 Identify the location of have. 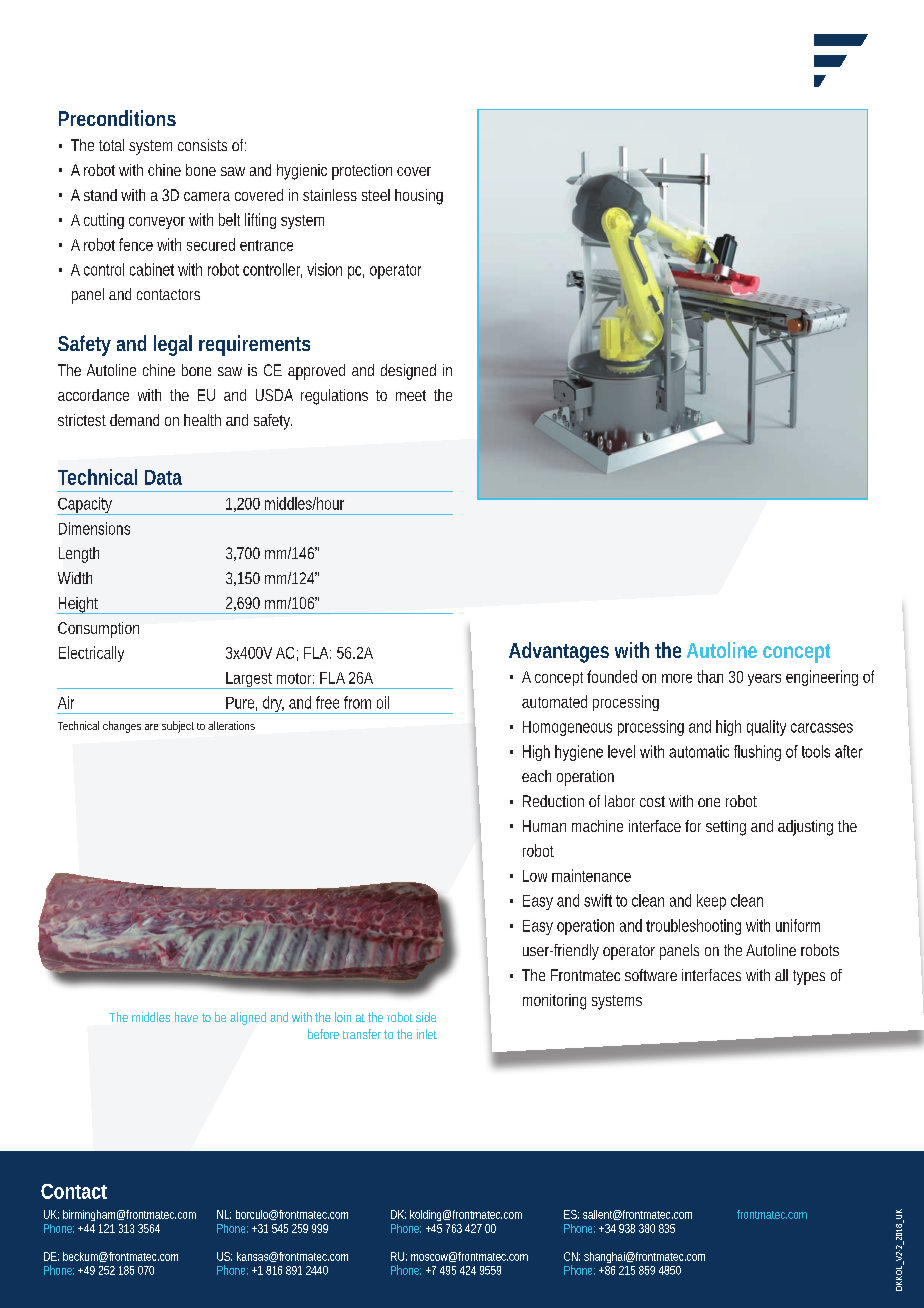
(186, 1017).
